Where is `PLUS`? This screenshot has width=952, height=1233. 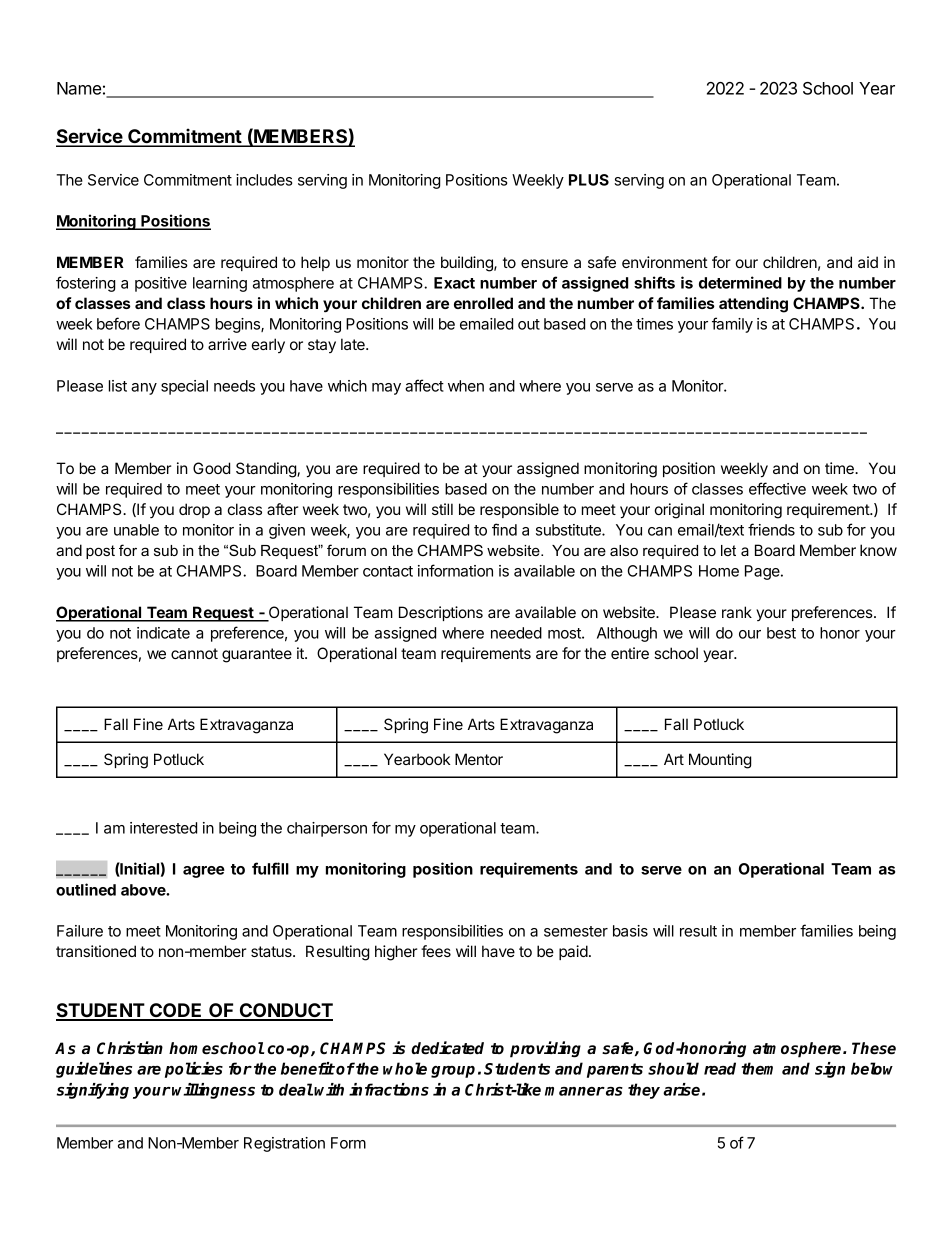 PLUS is located at coordinates (589, 180).
